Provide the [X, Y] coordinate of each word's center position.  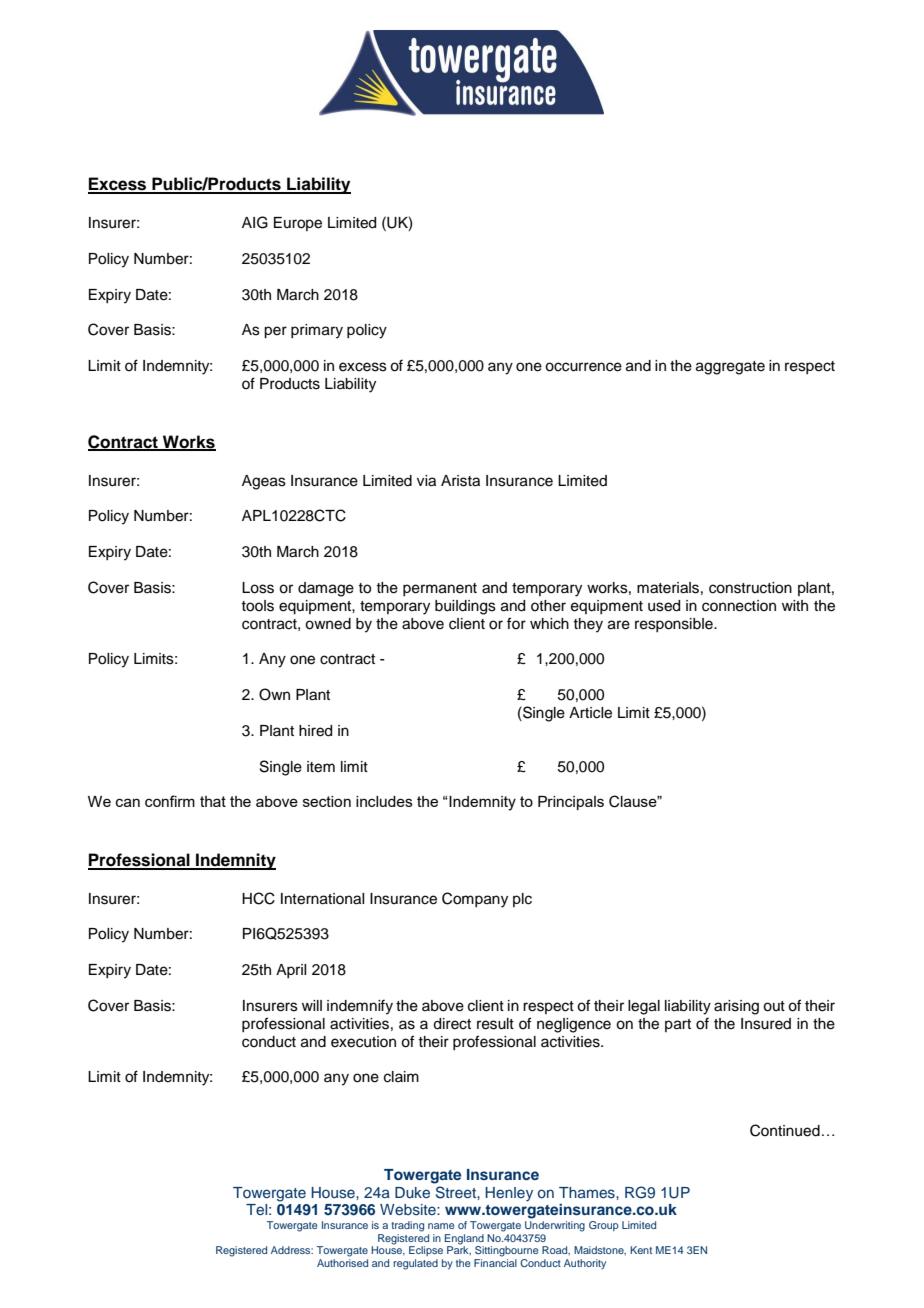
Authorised [342, 1261]
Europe [298, 224]
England [464, 1239]
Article [590, 713]
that [213, 801]
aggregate [730, 368]
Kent [641, 1250]
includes [384, 801]
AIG [255, 222]
